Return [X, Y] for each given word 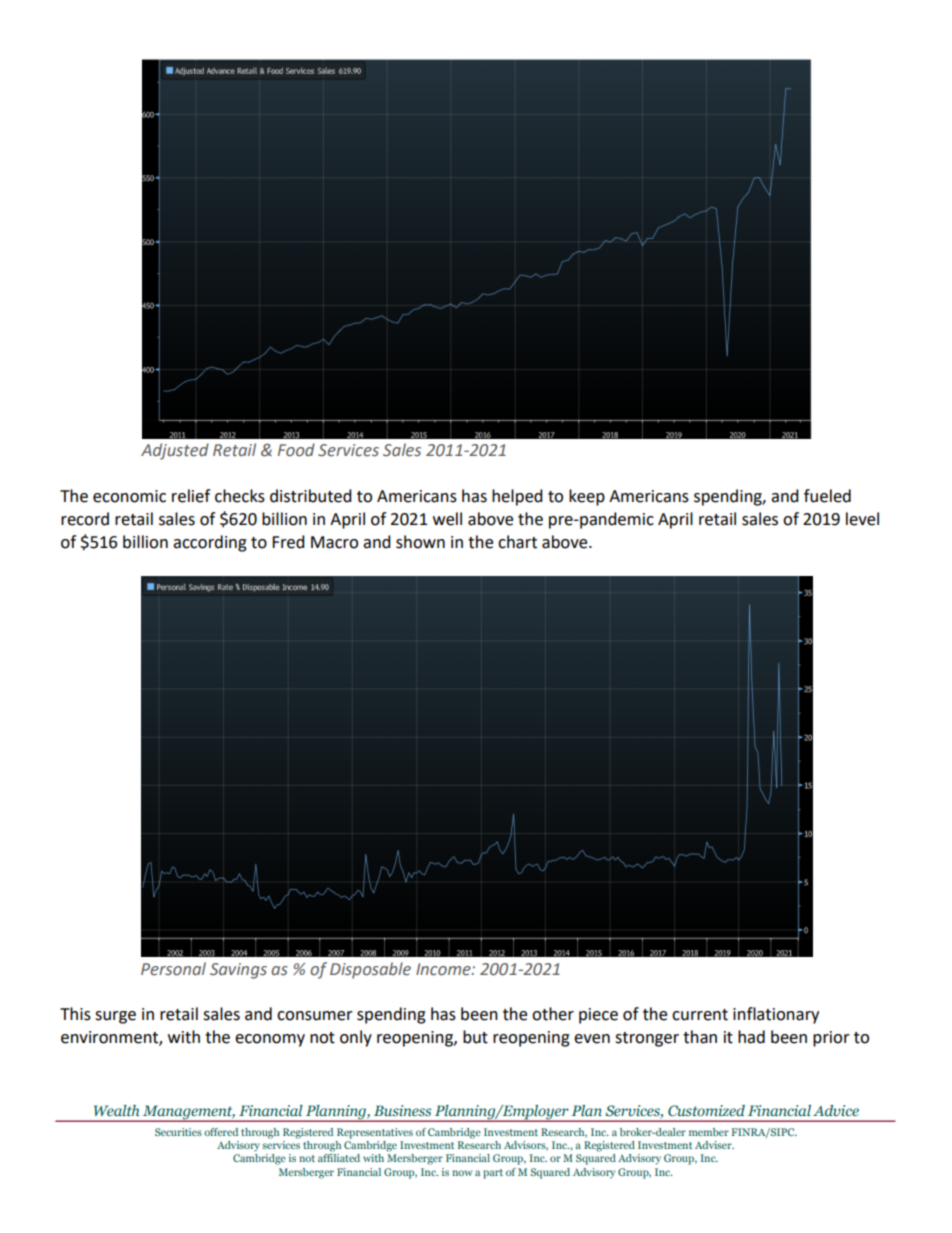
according [210, 543]
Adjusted [175, 451]
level [862, 519]
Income [444, 969]
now [462, 1173]
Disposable [370, 970]
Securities [178, 1132]
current [700, 1015]
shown [420, 542]
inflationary [776, 1015]
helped [517, 497]
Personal [173, 969]
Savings [238, 971]
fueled [827, 496]
